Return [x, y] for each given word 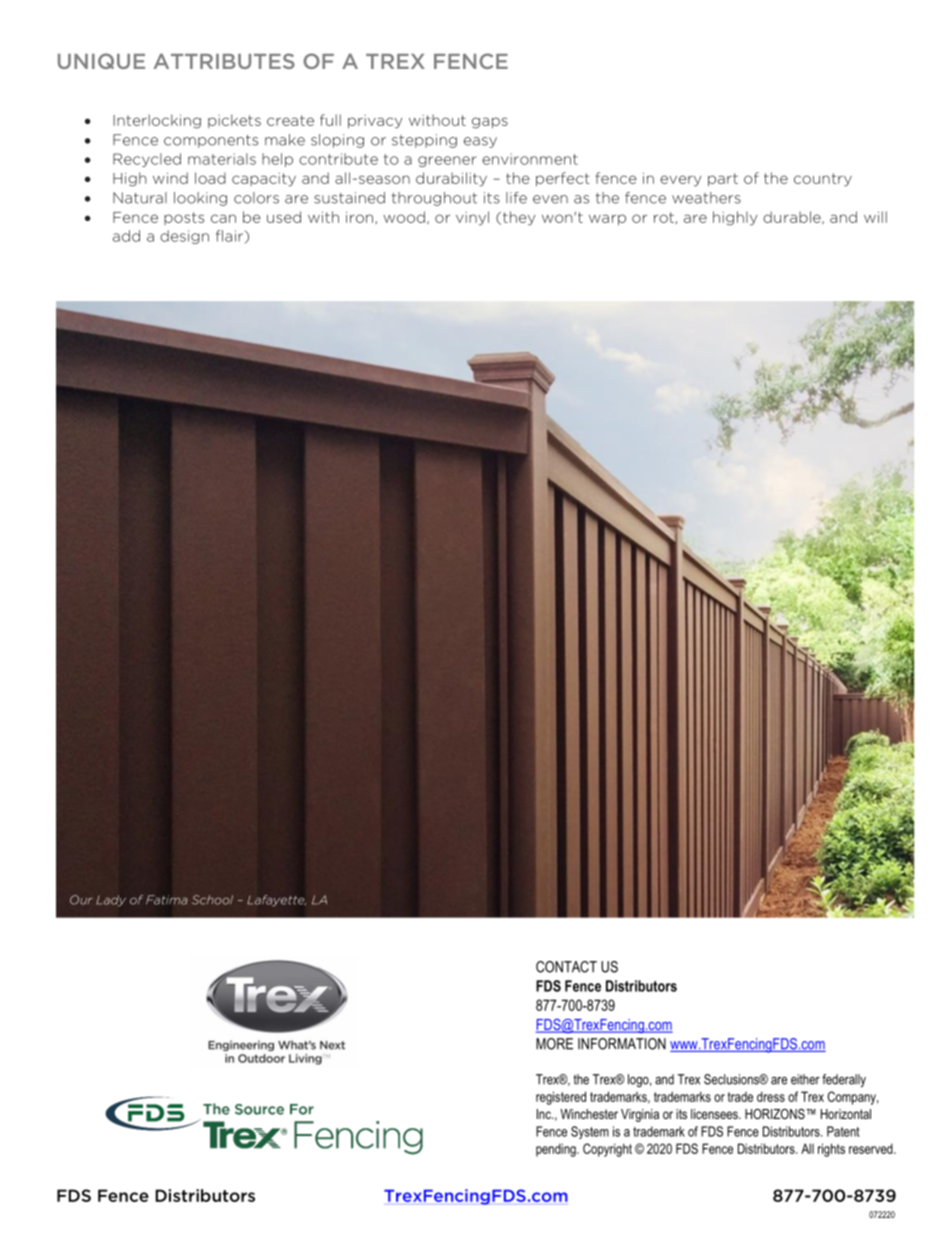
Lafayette [276, 901]
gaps [490, 123]
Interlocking [157, 121]
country [823, 180]
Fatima [167, 900]
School [212, 900]
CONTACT [566, 967]
